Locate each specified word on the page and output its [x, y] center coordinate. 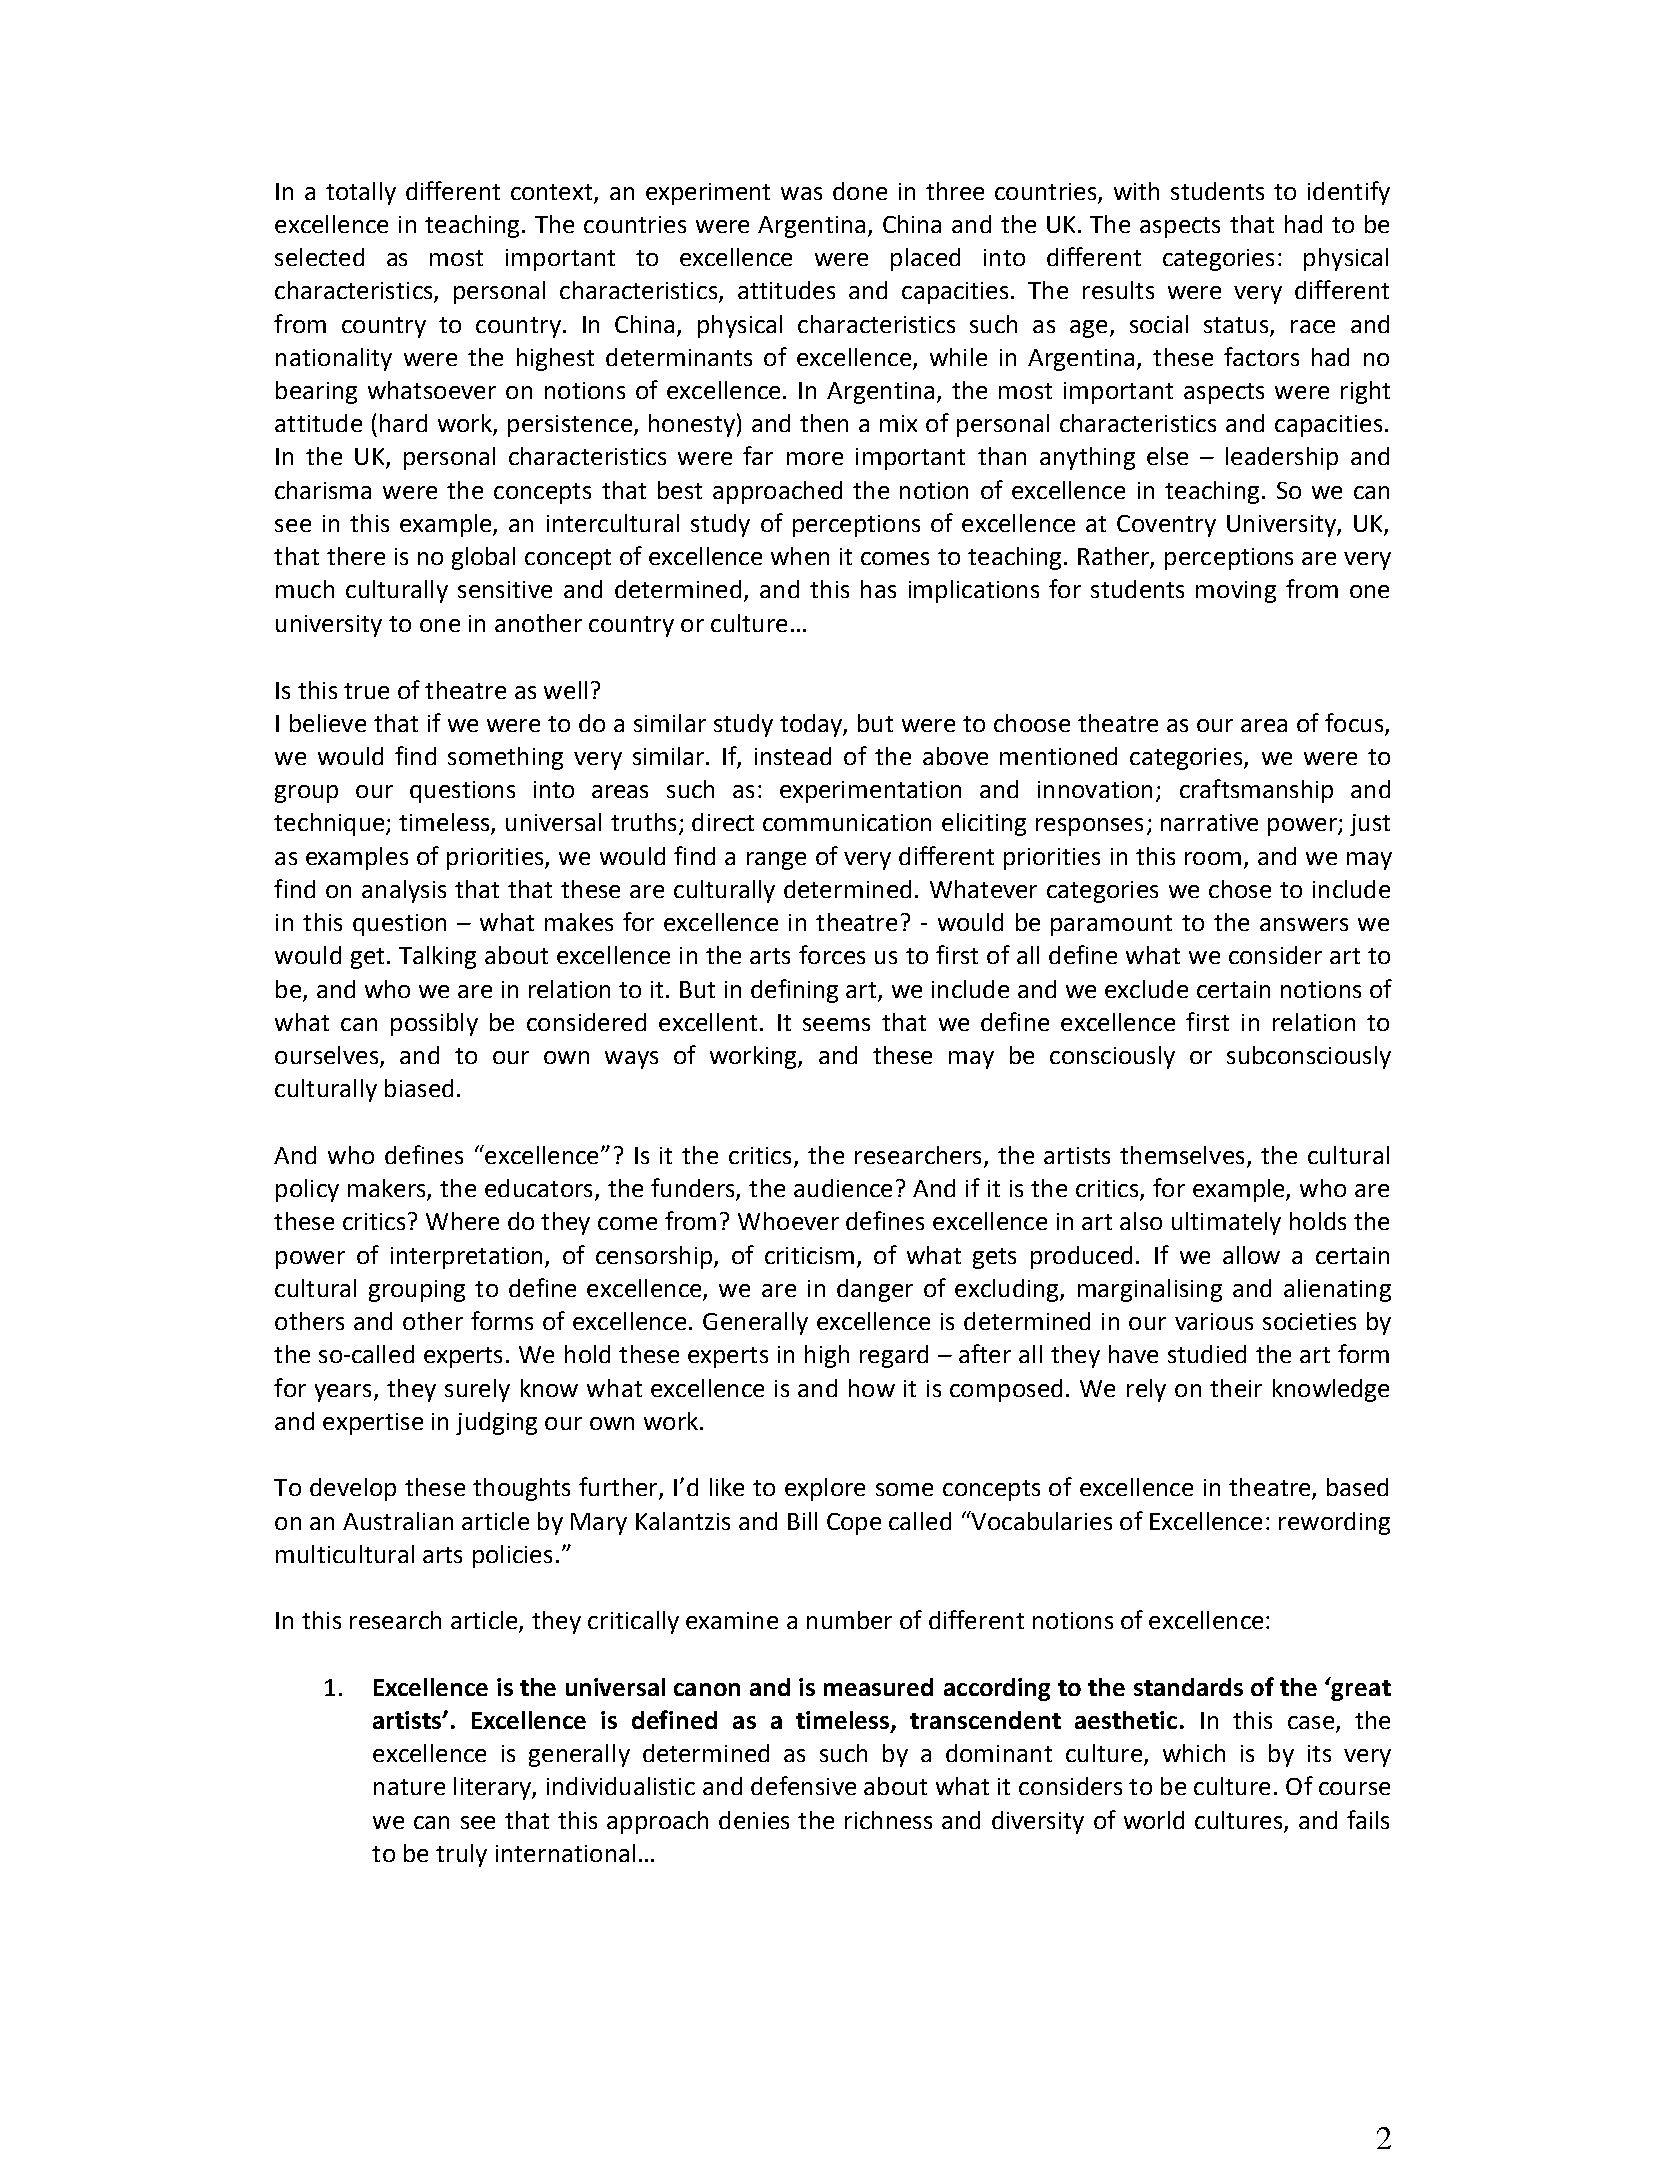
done [860, 191]
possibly [434, 1024]
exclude [1146, 989]
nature [409, 1787]
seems [836, 1024]
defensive [803, 1785]
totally [361, 193]
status [1236, 325]
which [1194, 1753]
